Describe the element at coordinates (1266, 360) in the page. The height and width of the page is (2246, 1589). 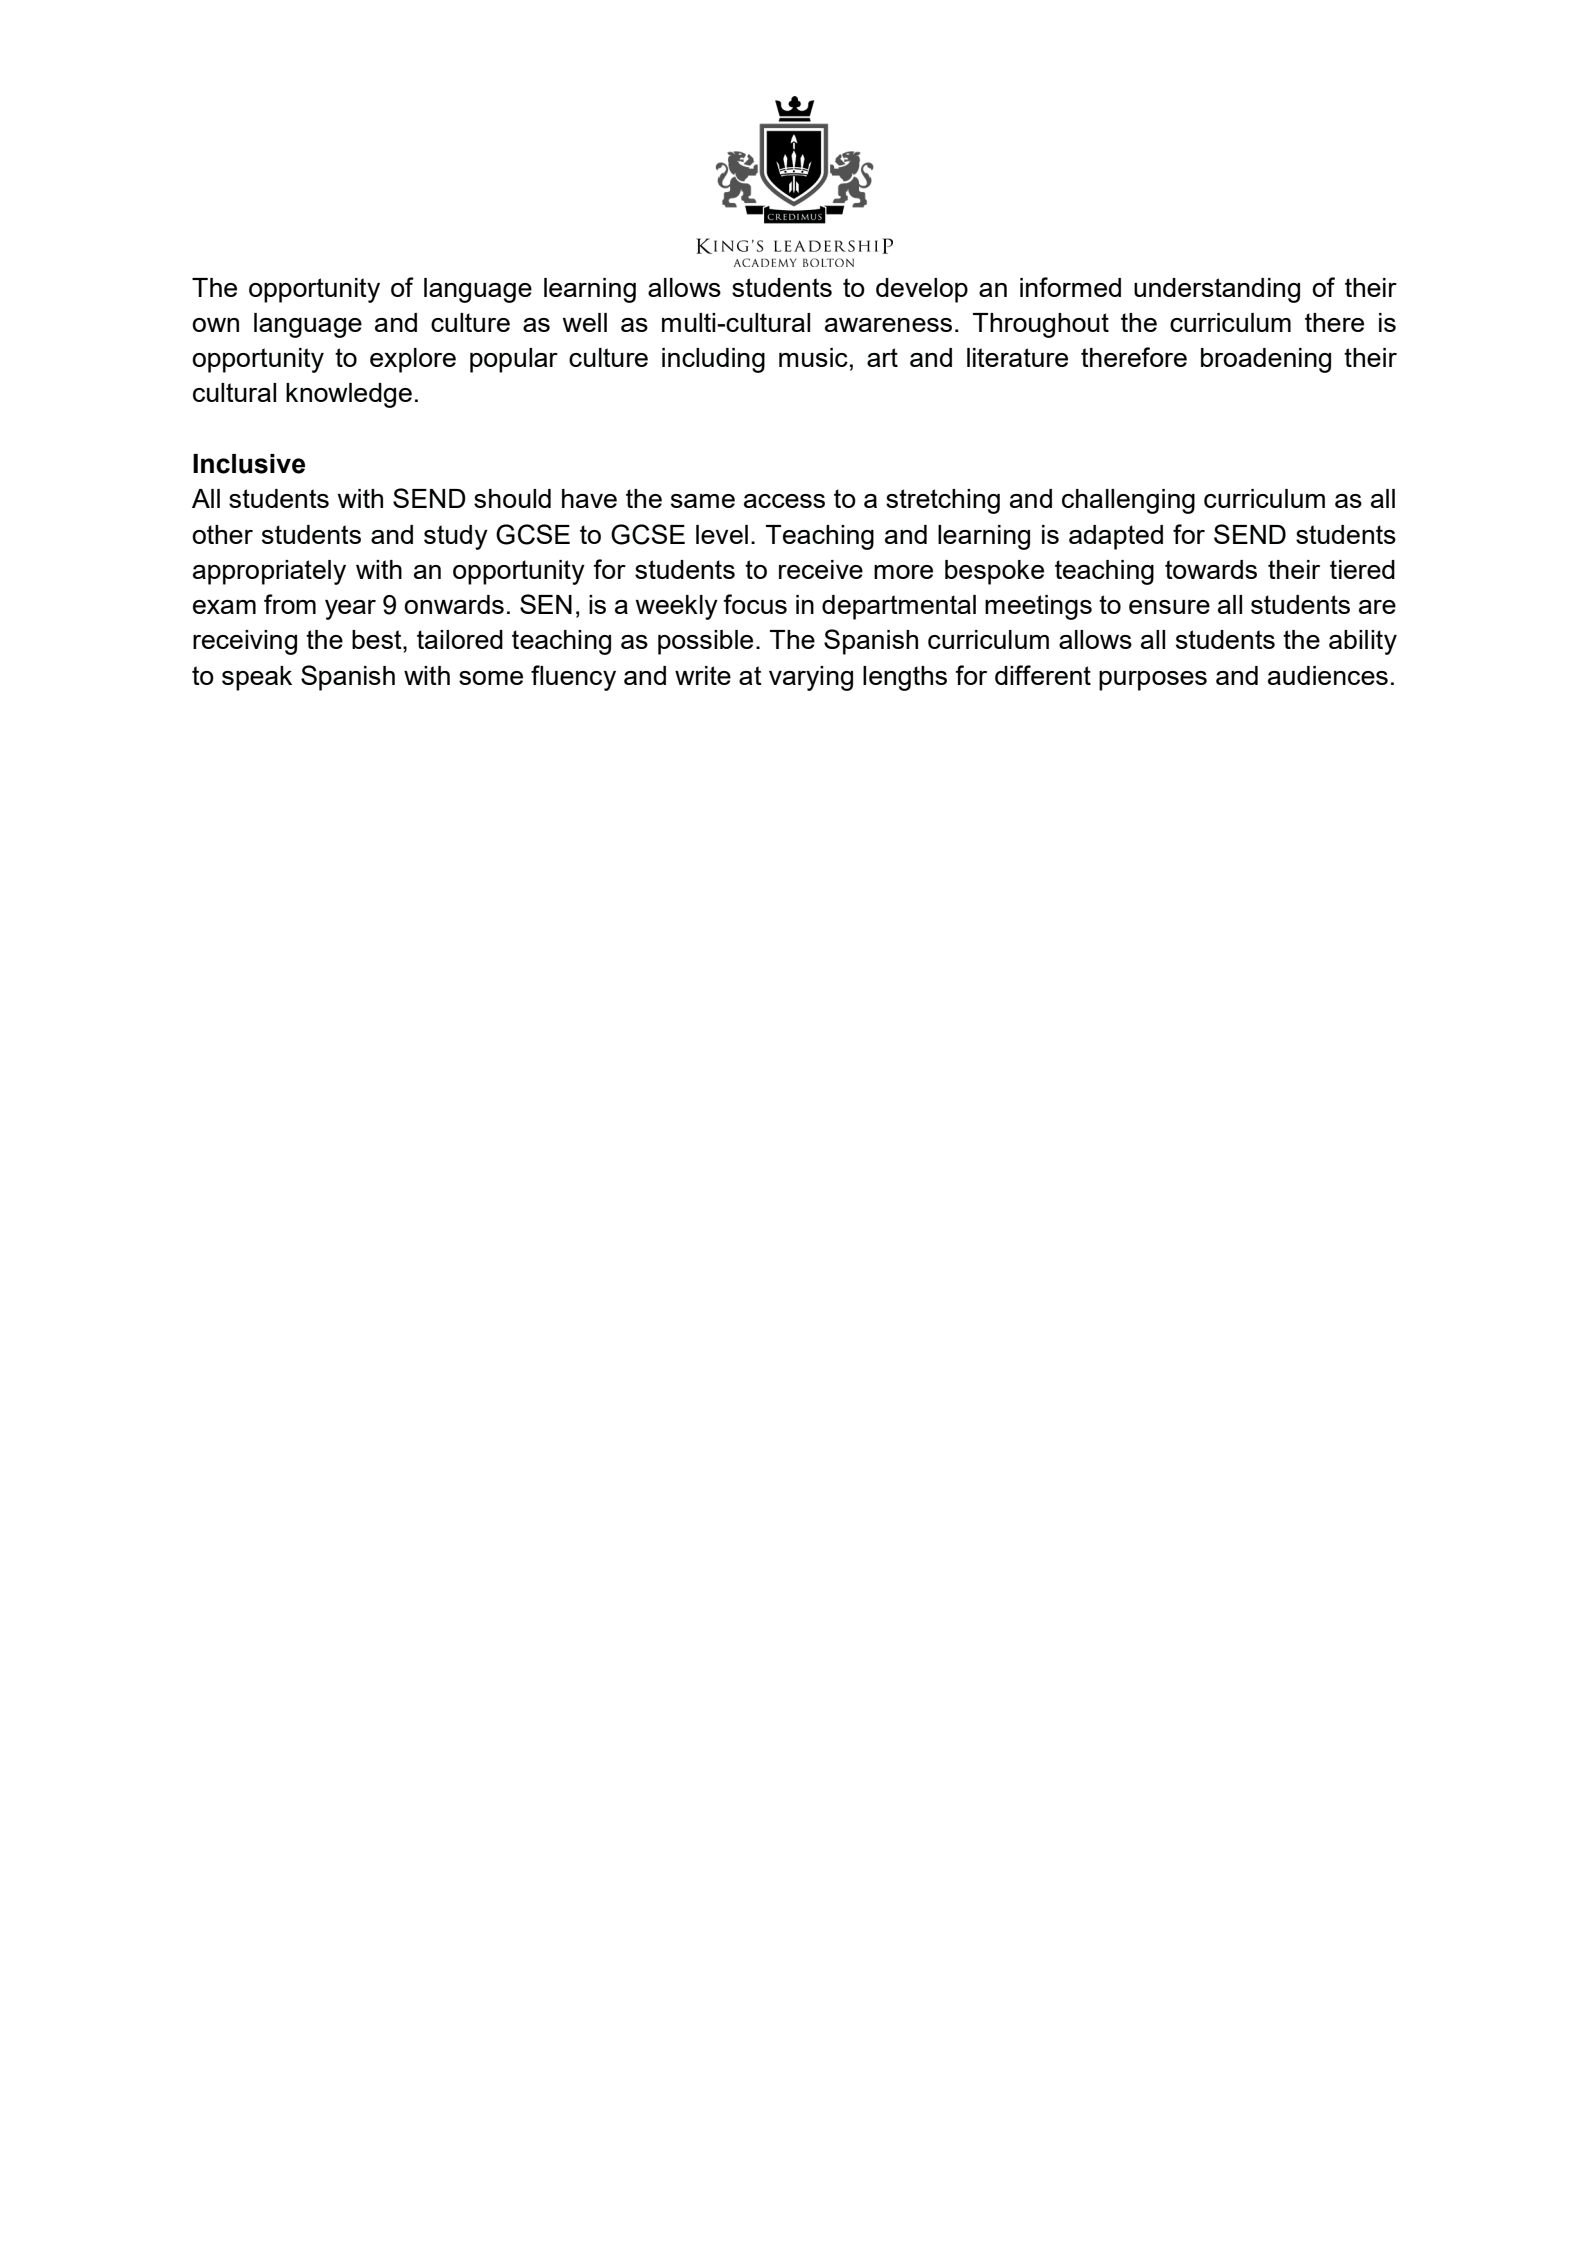
I see `broadening` at that location.
